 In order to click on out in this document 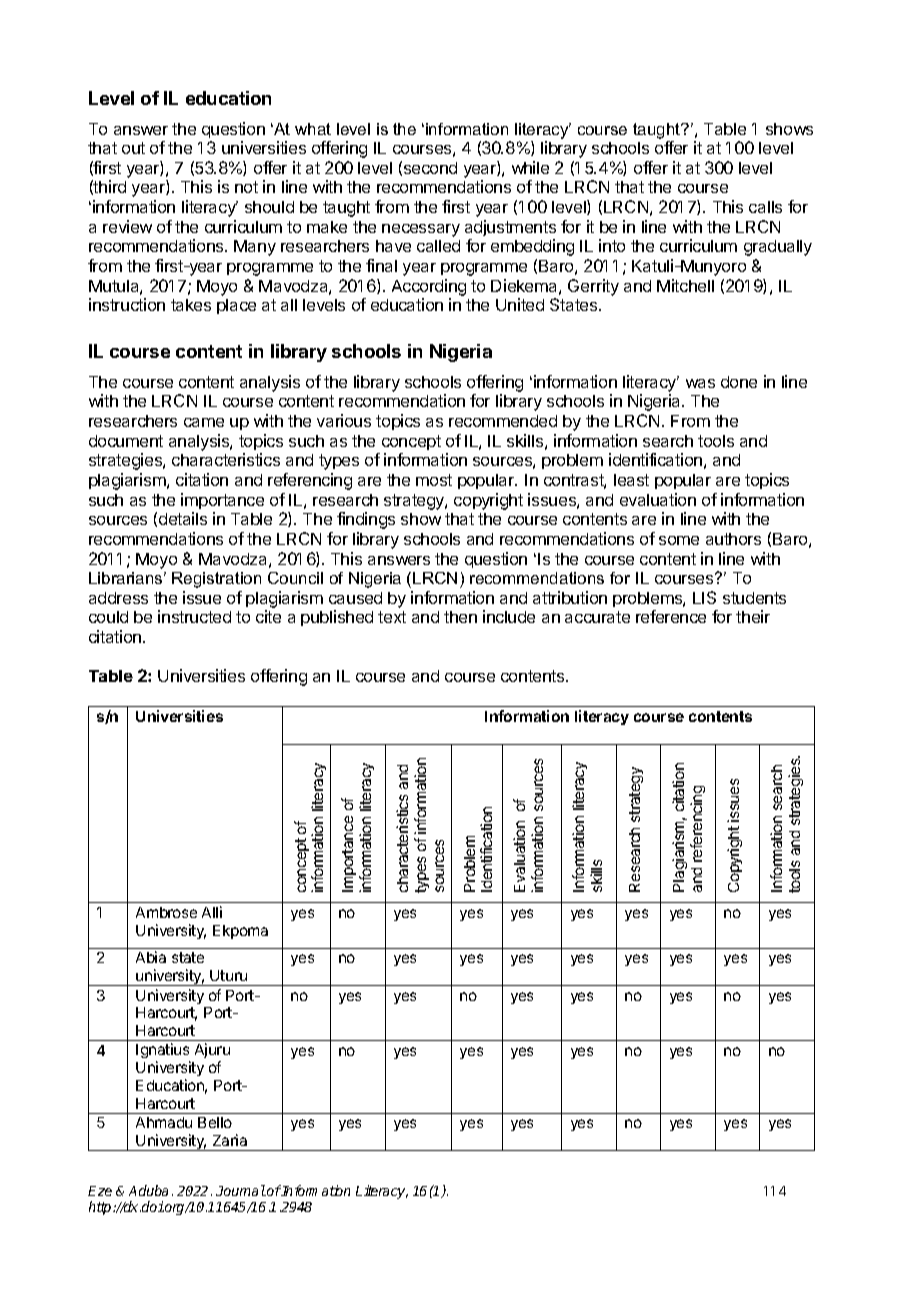, I will do `click(133, 148)`.
